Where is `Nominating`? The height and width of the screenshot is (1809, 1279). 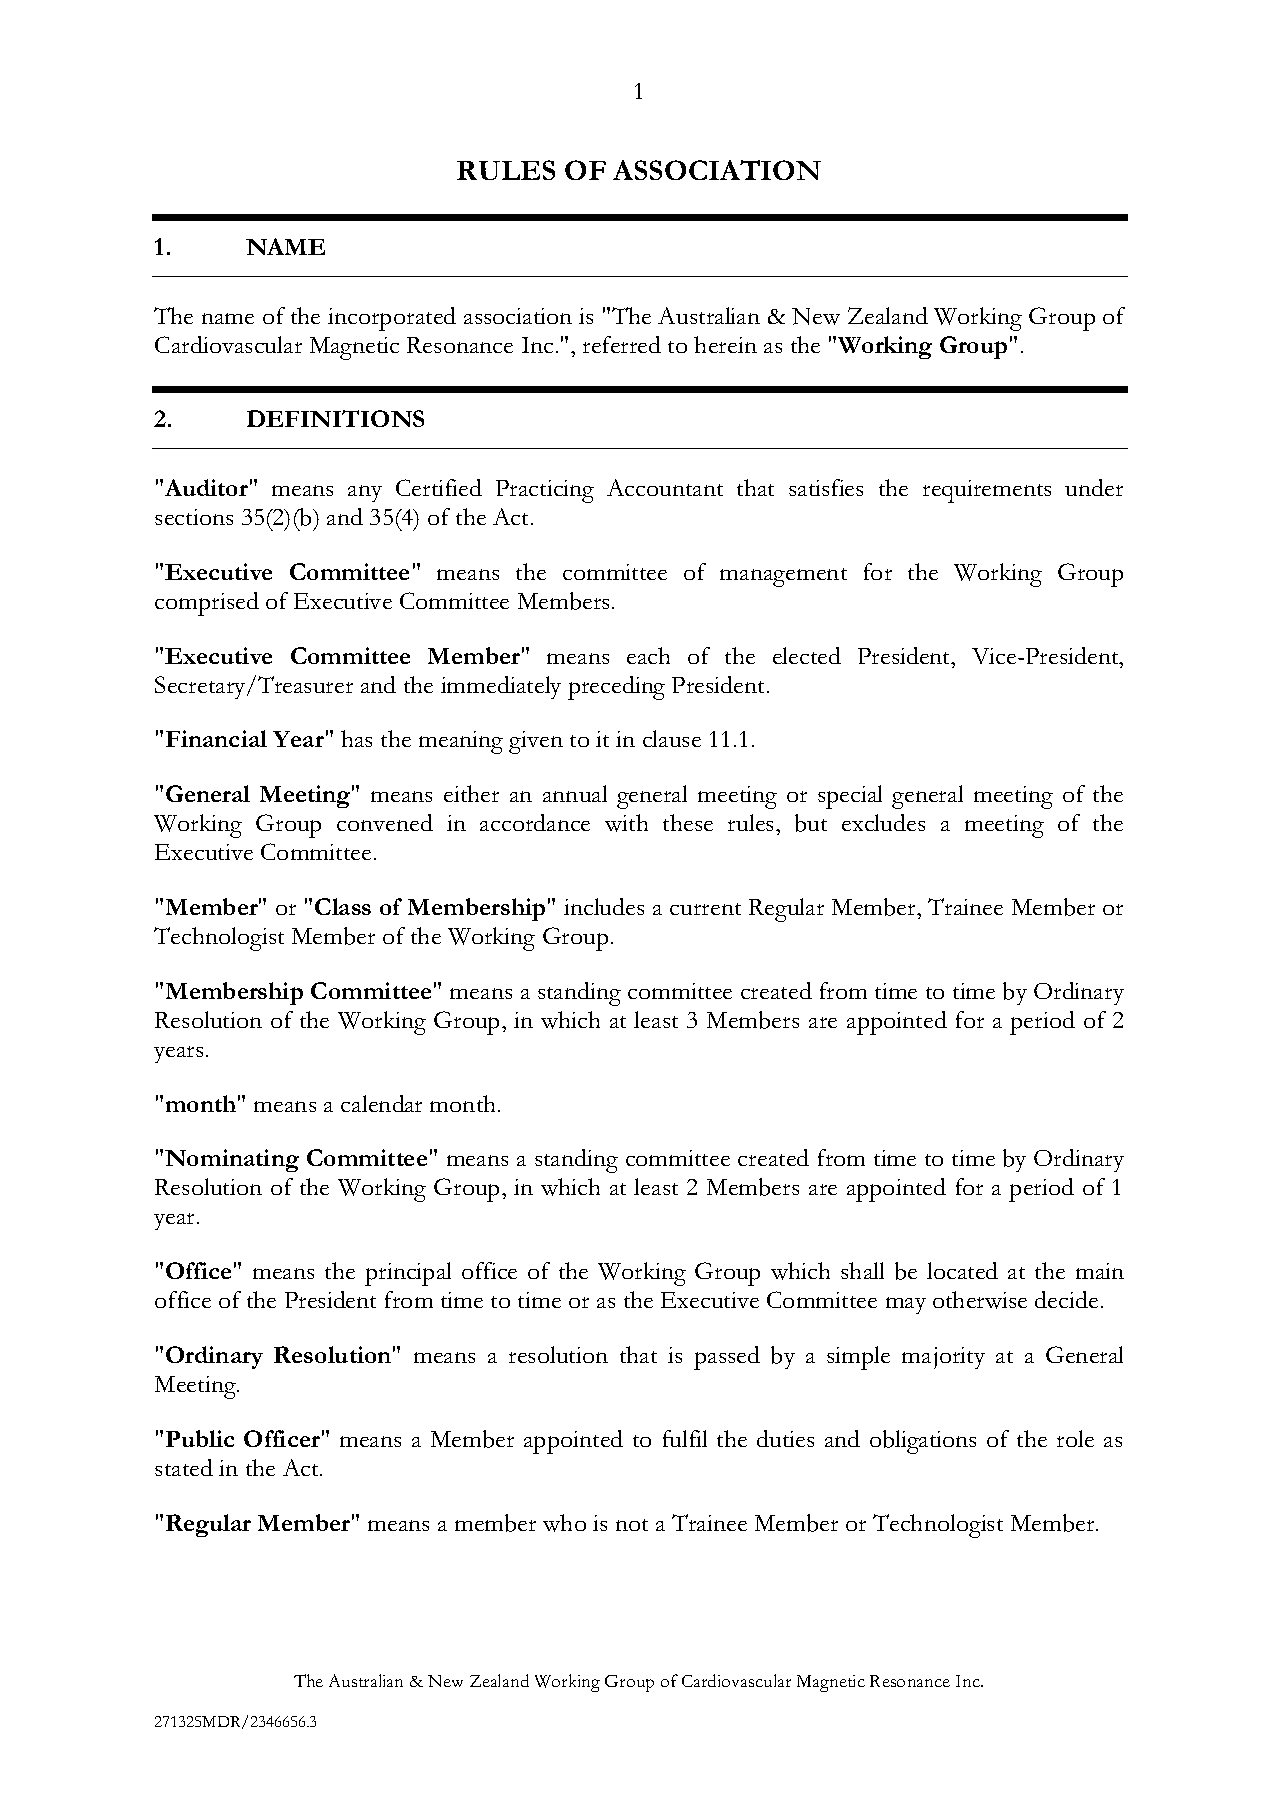 Nominating is located at coordinates (232, 1160).
